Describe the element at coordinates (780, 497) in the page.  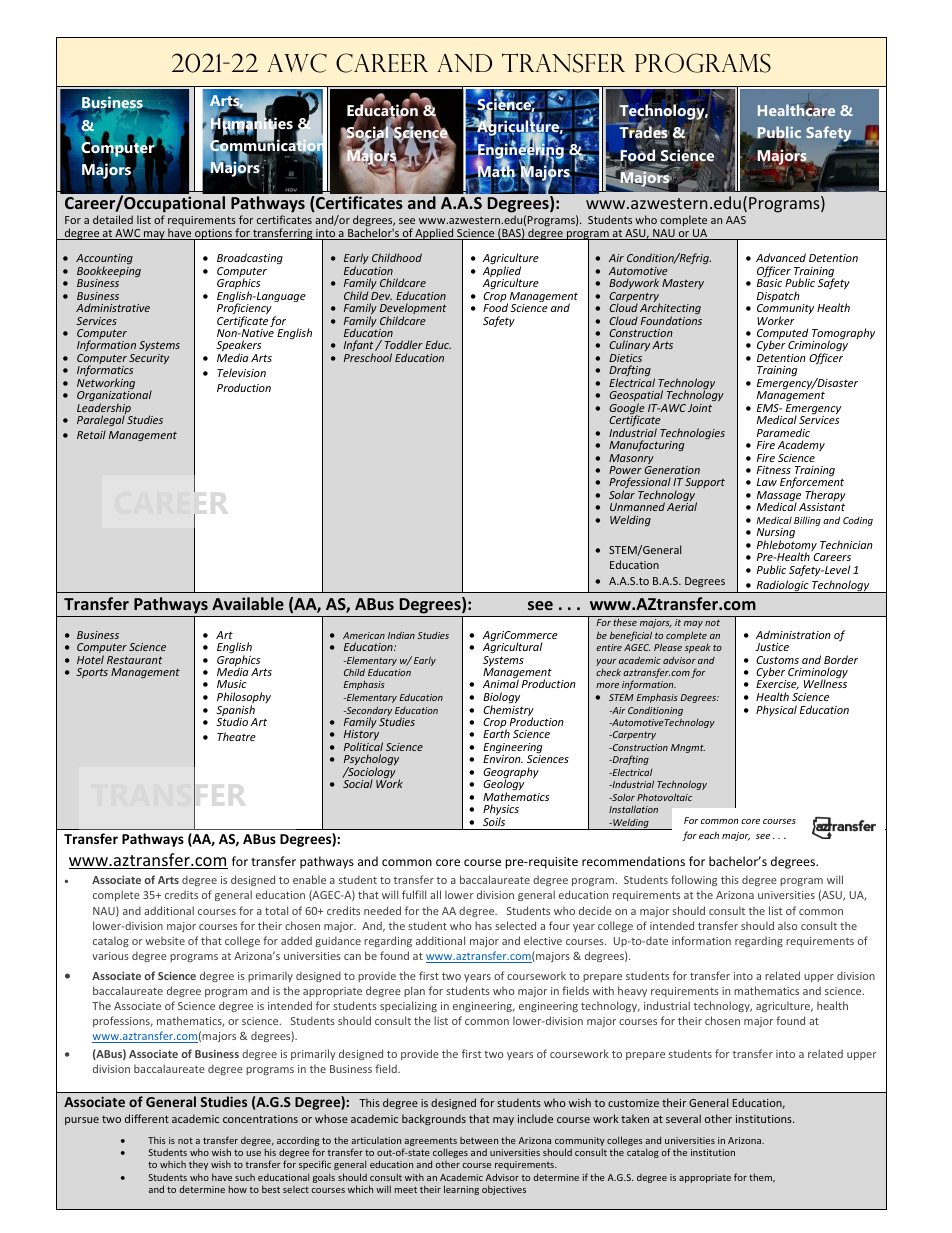
I see `Massage` at that location.
